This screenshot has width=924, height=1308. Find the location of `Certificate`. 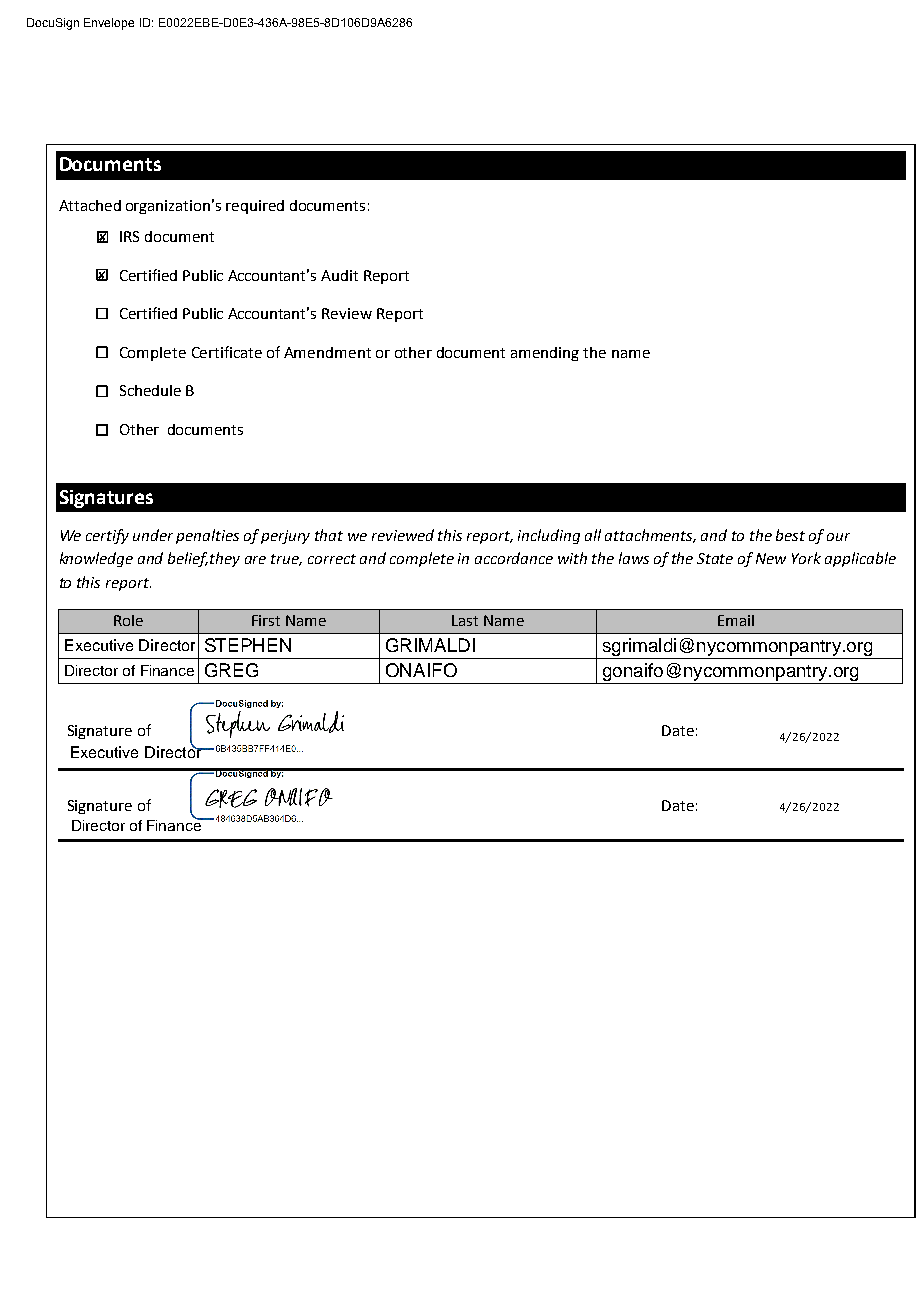

Certificate is located at coordinates (227, 352).
